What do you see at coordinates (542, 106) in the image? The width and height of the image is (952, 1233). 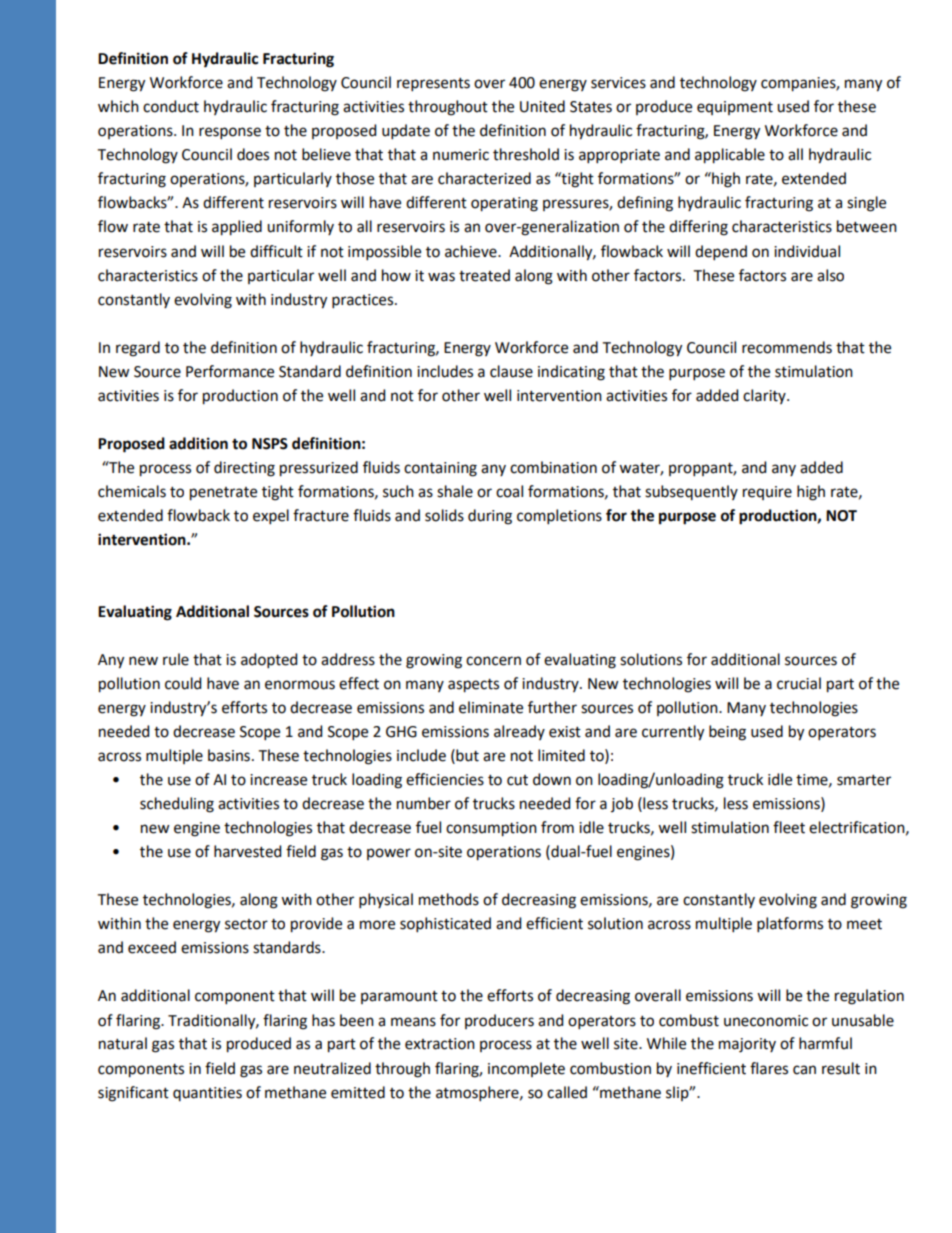 I see `United` at bounding box center [542, 106].
